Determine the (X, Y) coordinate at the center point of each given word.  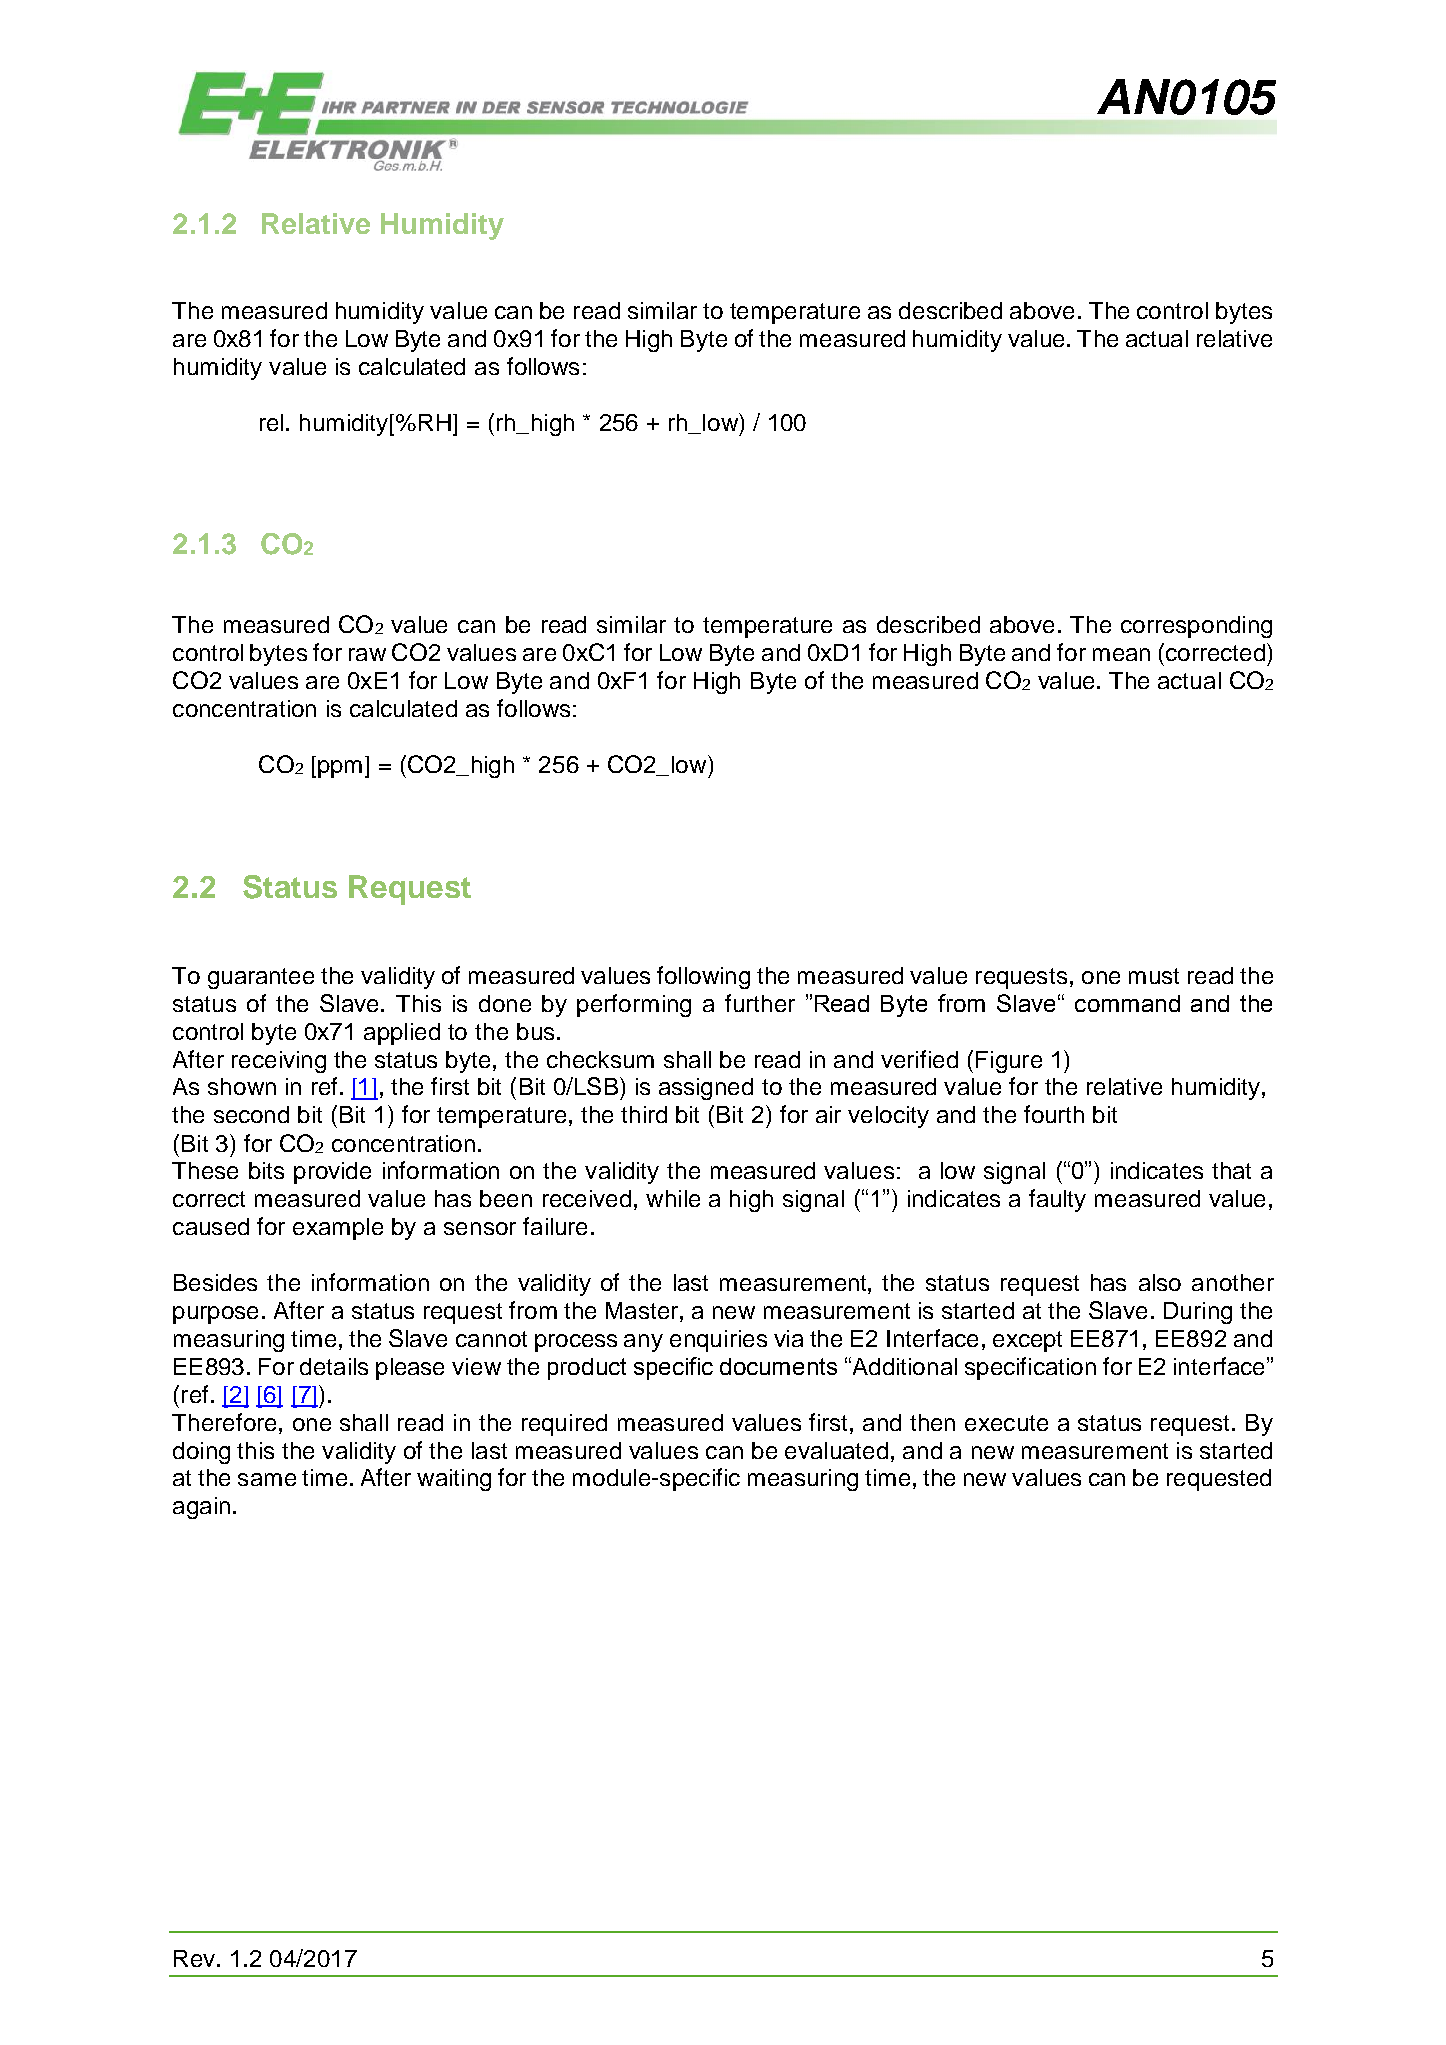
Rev (196, 1958)
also (1160, 1282)
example (338, 1229)
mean (1121, 654)
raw (367, 654)
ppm (340, 769)
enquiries (718, 1341)
